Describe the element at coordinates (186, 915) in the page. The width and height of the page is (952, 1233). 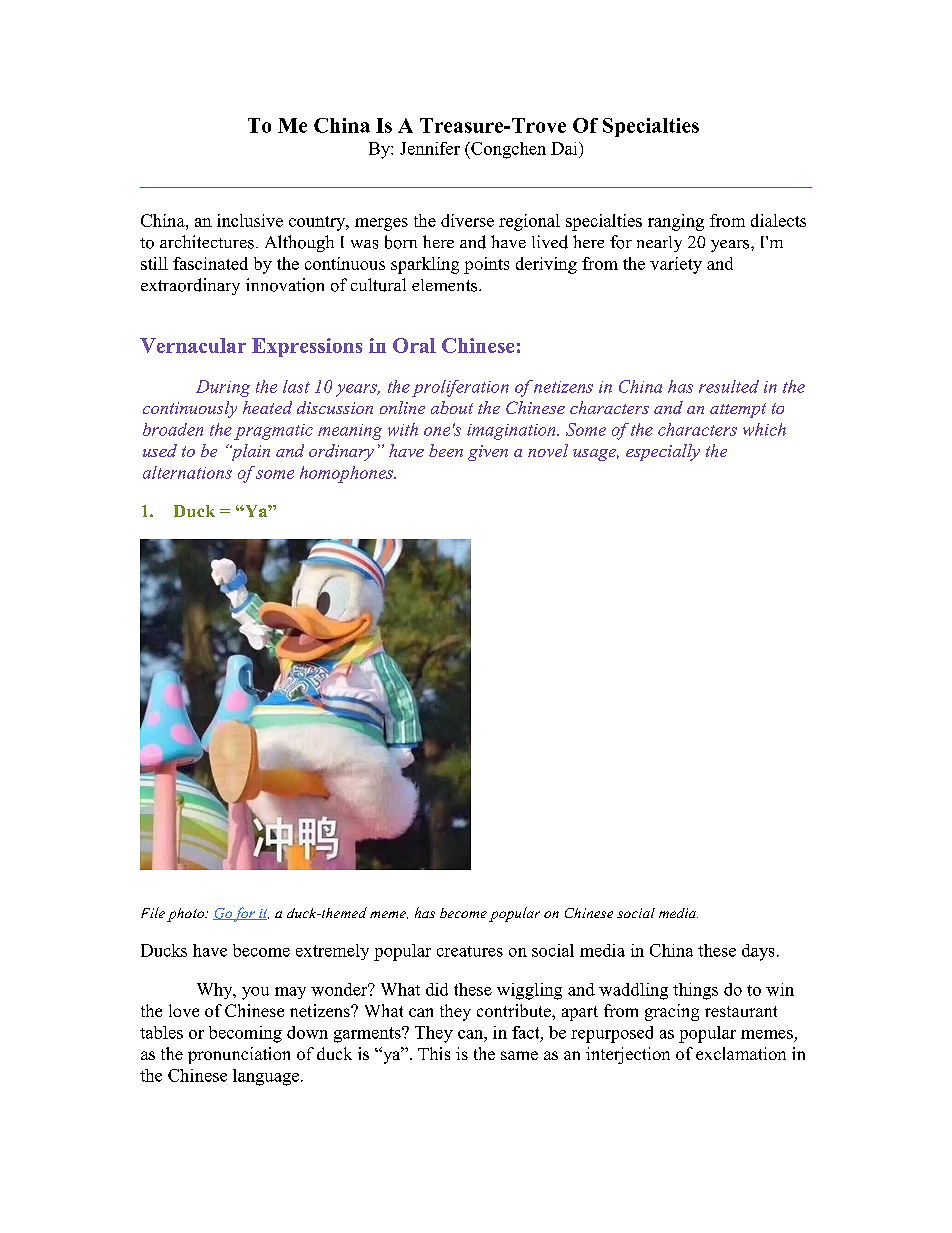
I see `photo` at that location.
